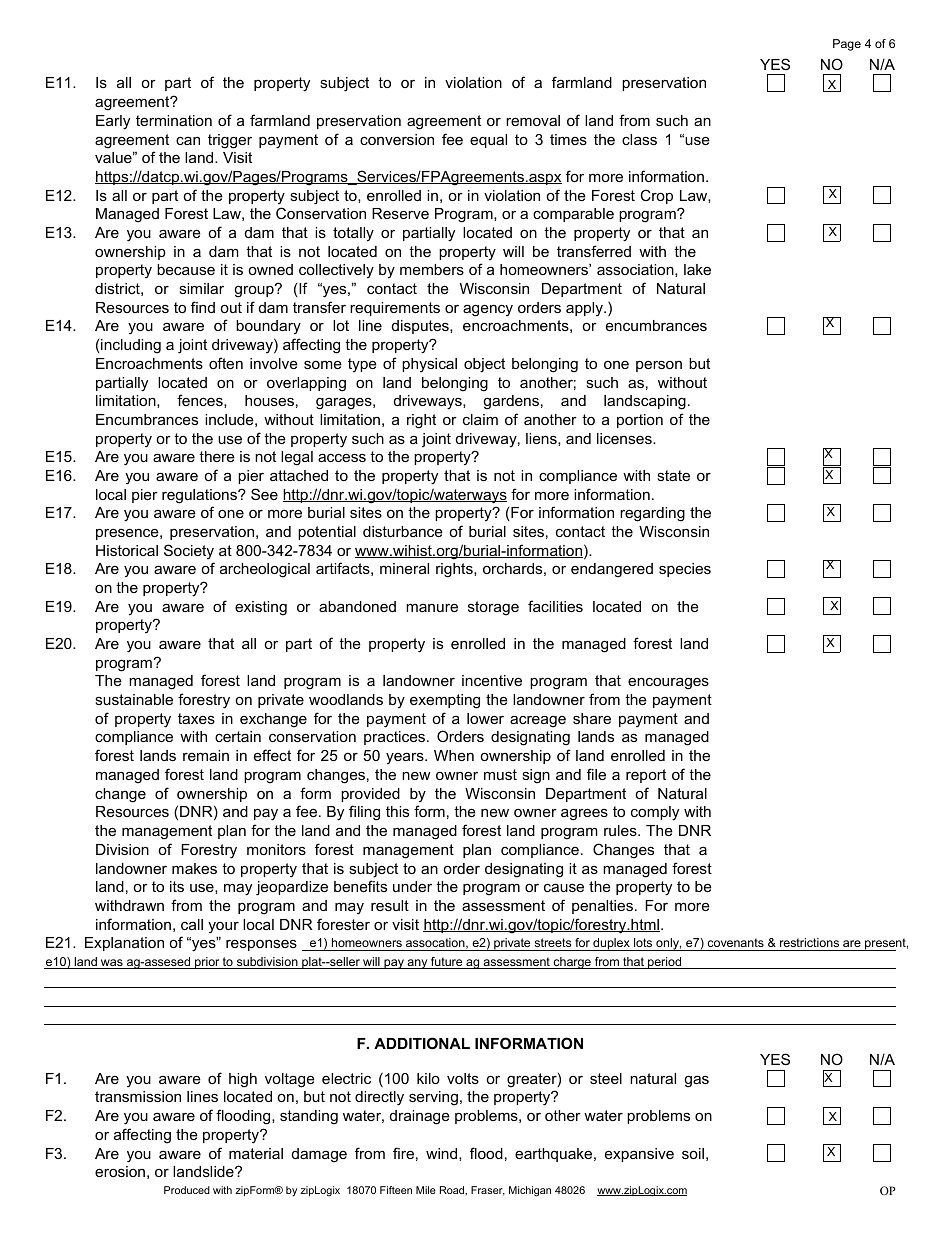  Describe the element at coordinates (207, 963) in the screenshot. I see `prior` at that location.
